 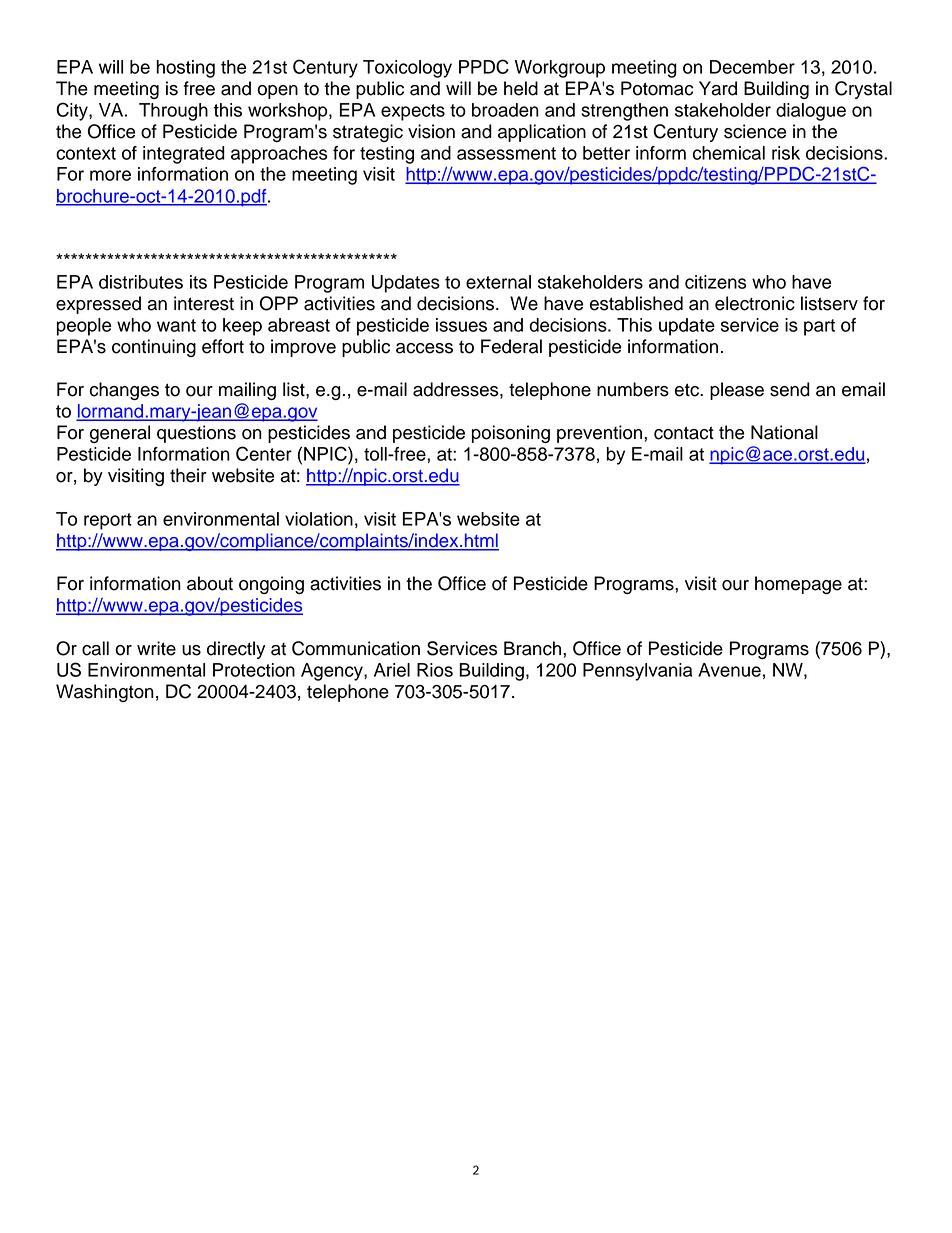 I want to click on Yard, so click(x=718, y=88).
